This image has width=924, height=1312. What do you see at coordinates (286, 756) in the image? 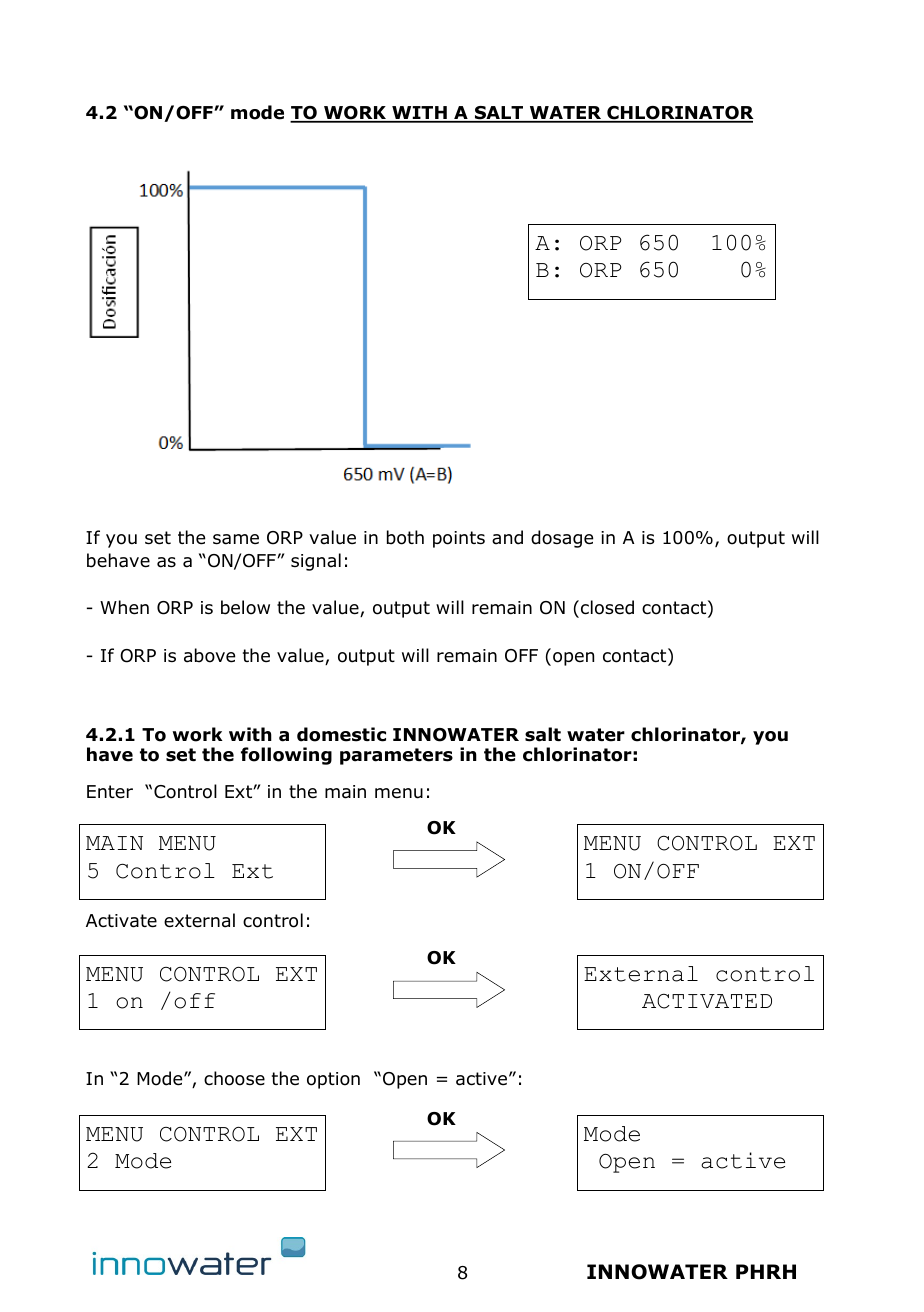
I see `following` at bounding box center [286, 756].
